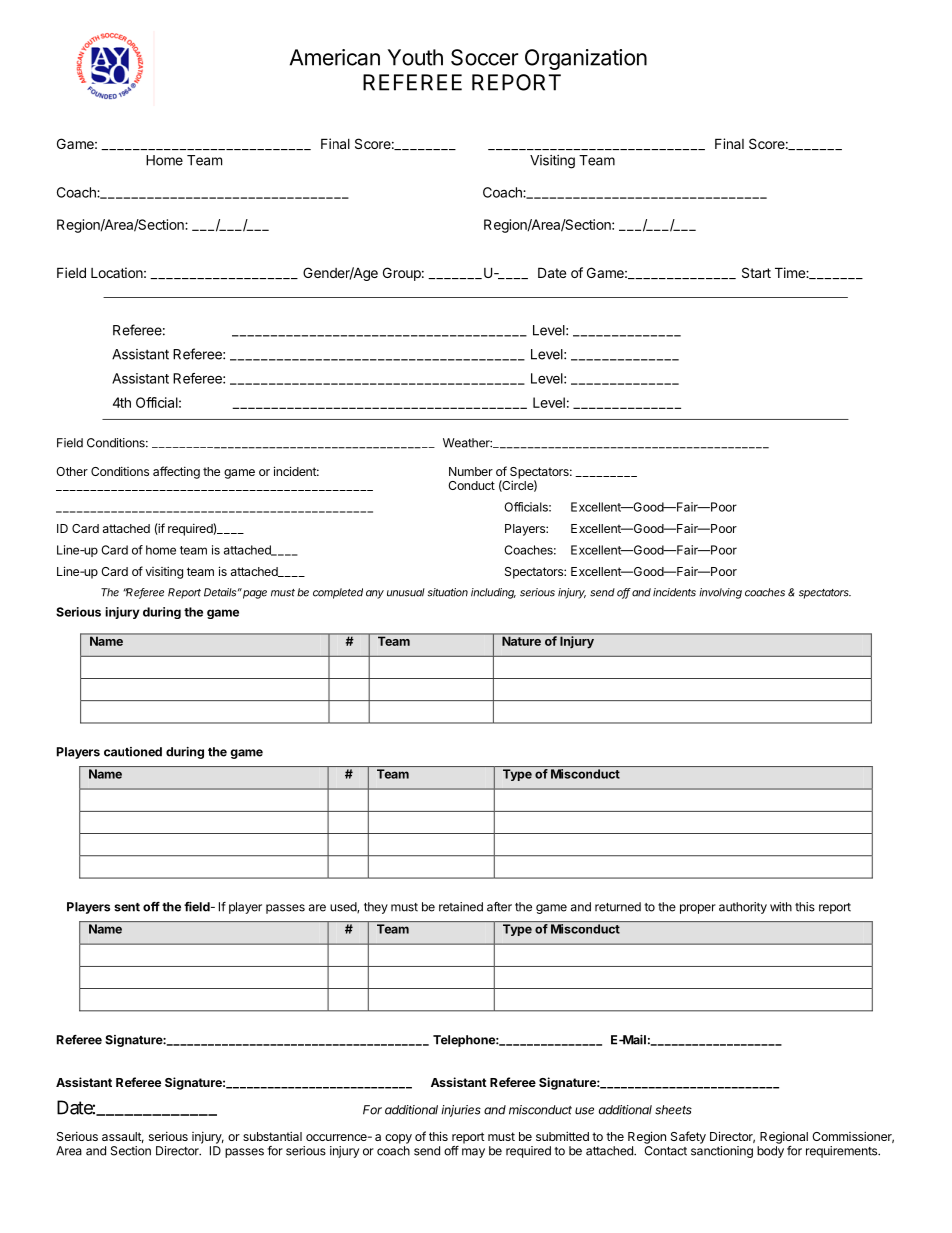  What do you see at coordinates (335, 57) in the page?
I see `American` at bounding box center [335, 57].
